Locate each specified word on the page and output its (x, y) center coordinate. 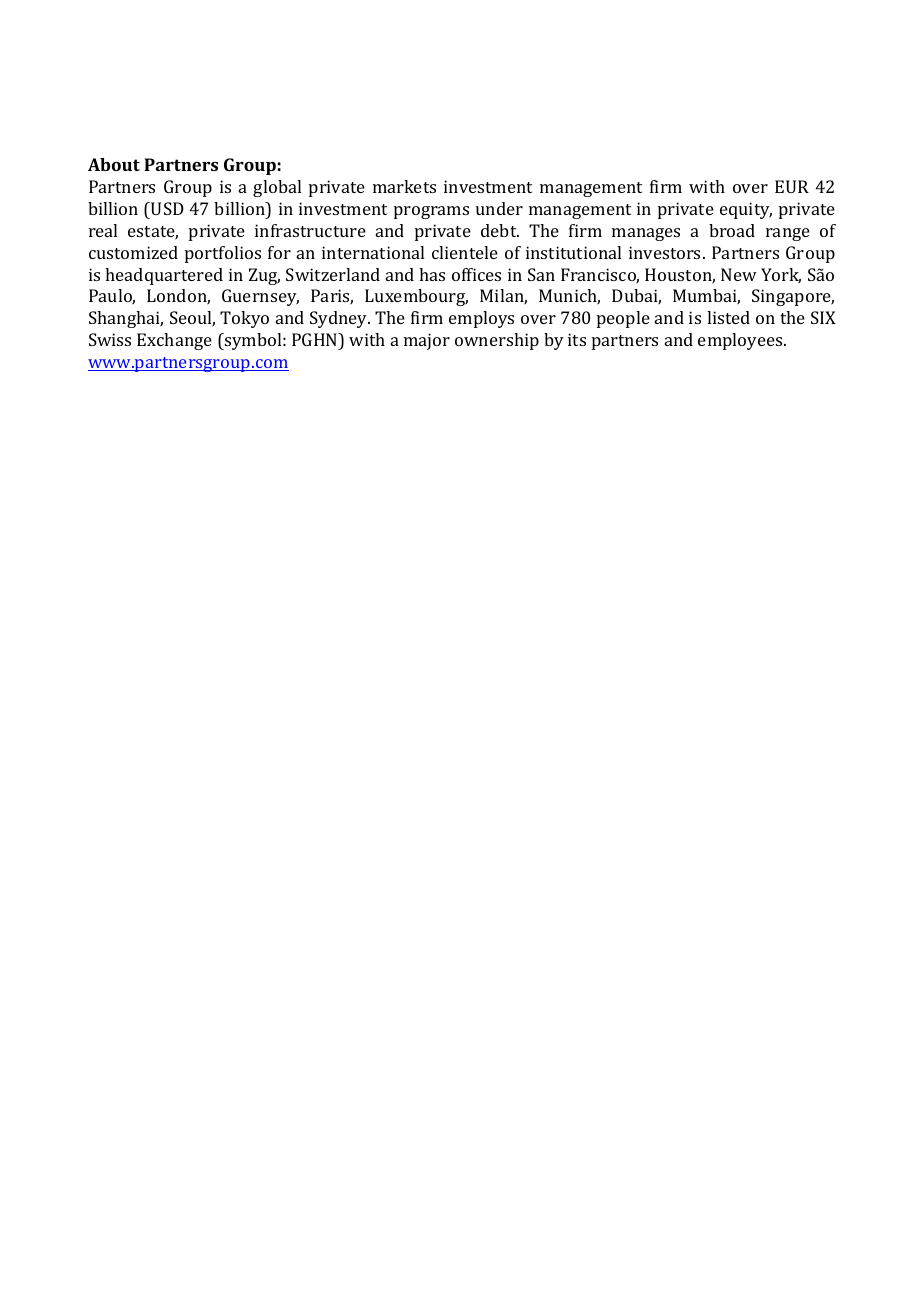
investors (666, 252)
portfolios (223, 254)
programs (431, 212)
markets (404, 186)
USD (166, 208)
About (114, 164)
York (781, 276)
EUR (792, 186)
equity (746, 210)
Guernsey (260, 297)
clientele (465, 252)
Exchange (174, 341)
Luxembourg (416, 297)
